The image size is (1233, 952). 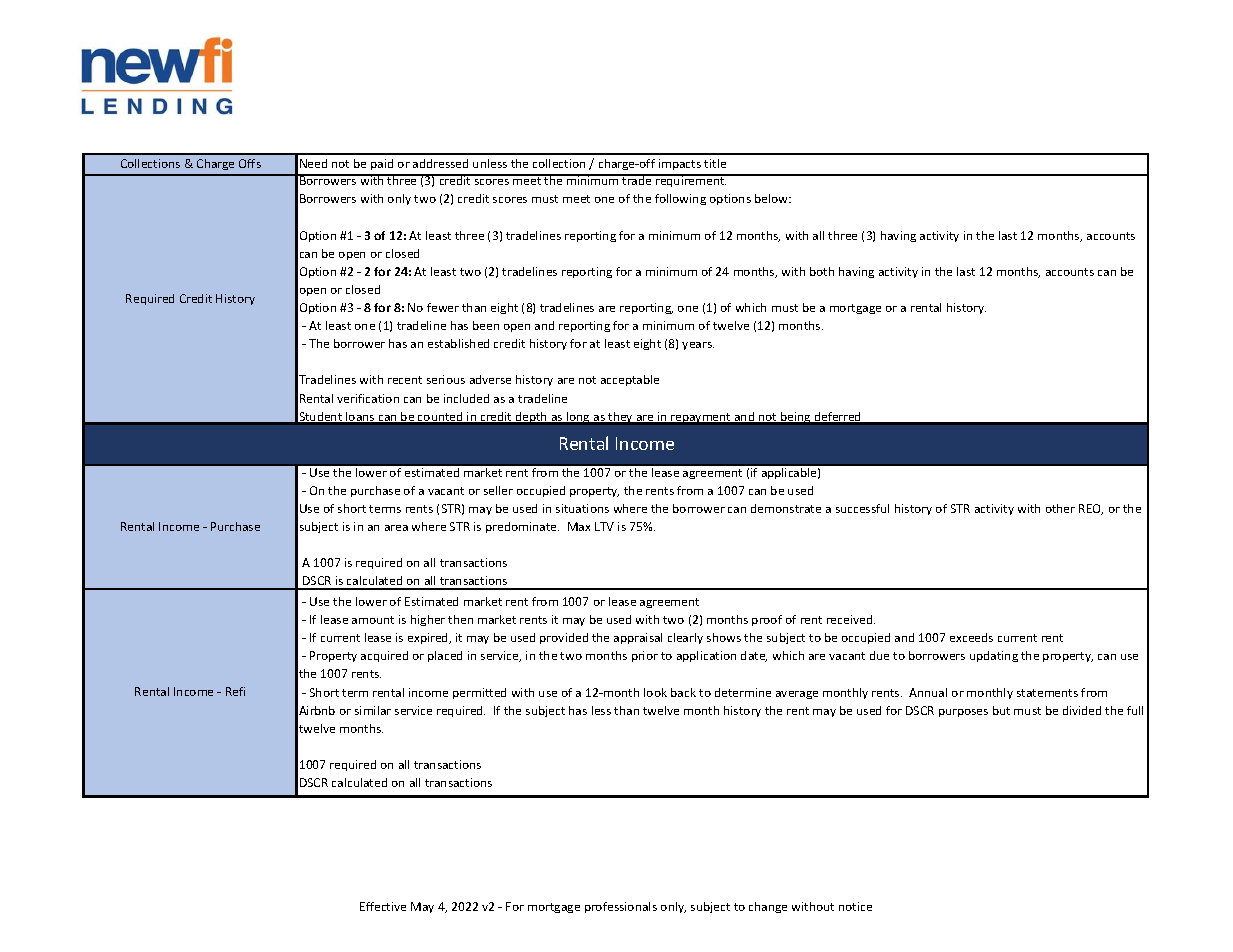 I want to click on Need, so click(x=313, y=163).
